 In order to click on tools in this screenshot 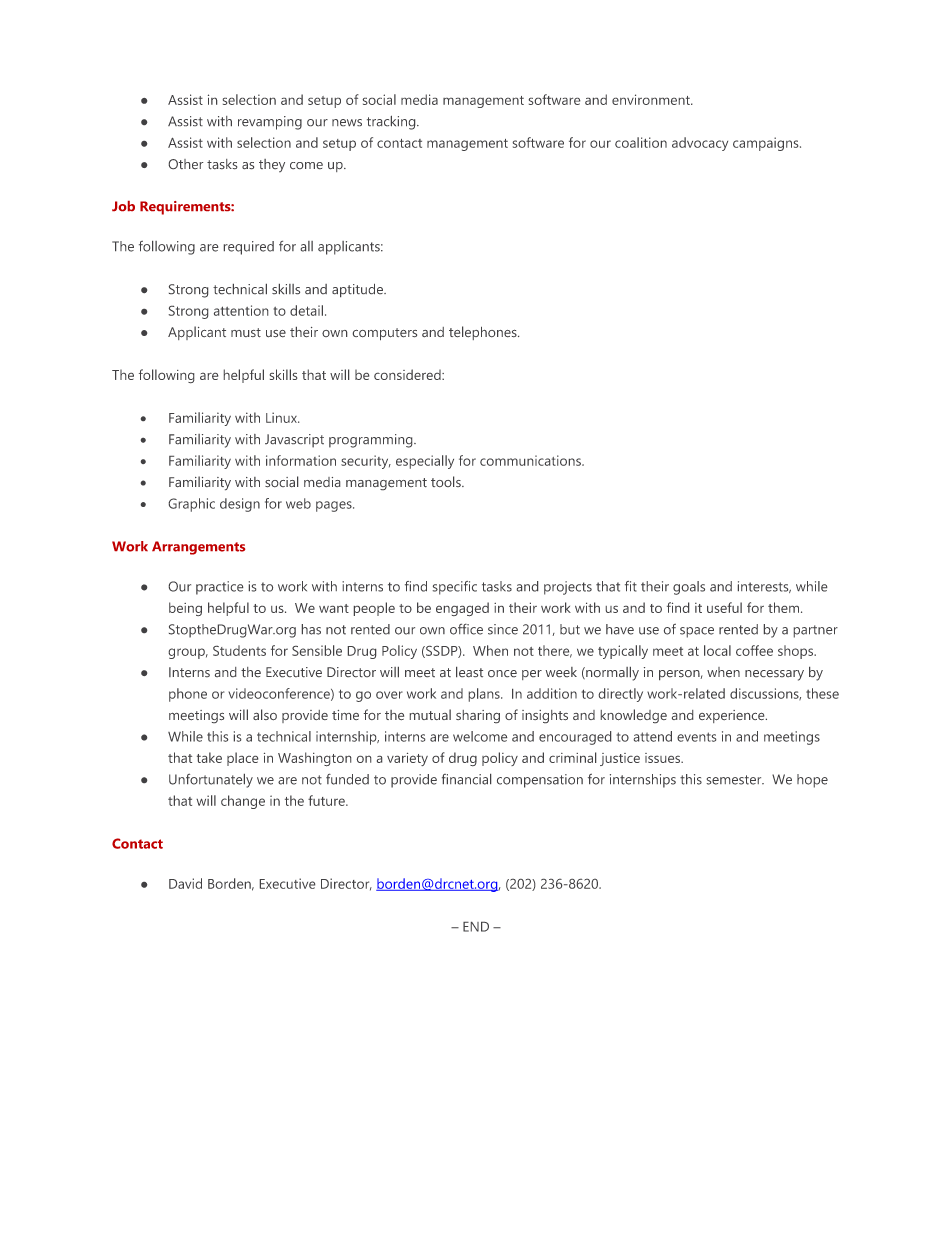, I will do `click(447, 481)`.
